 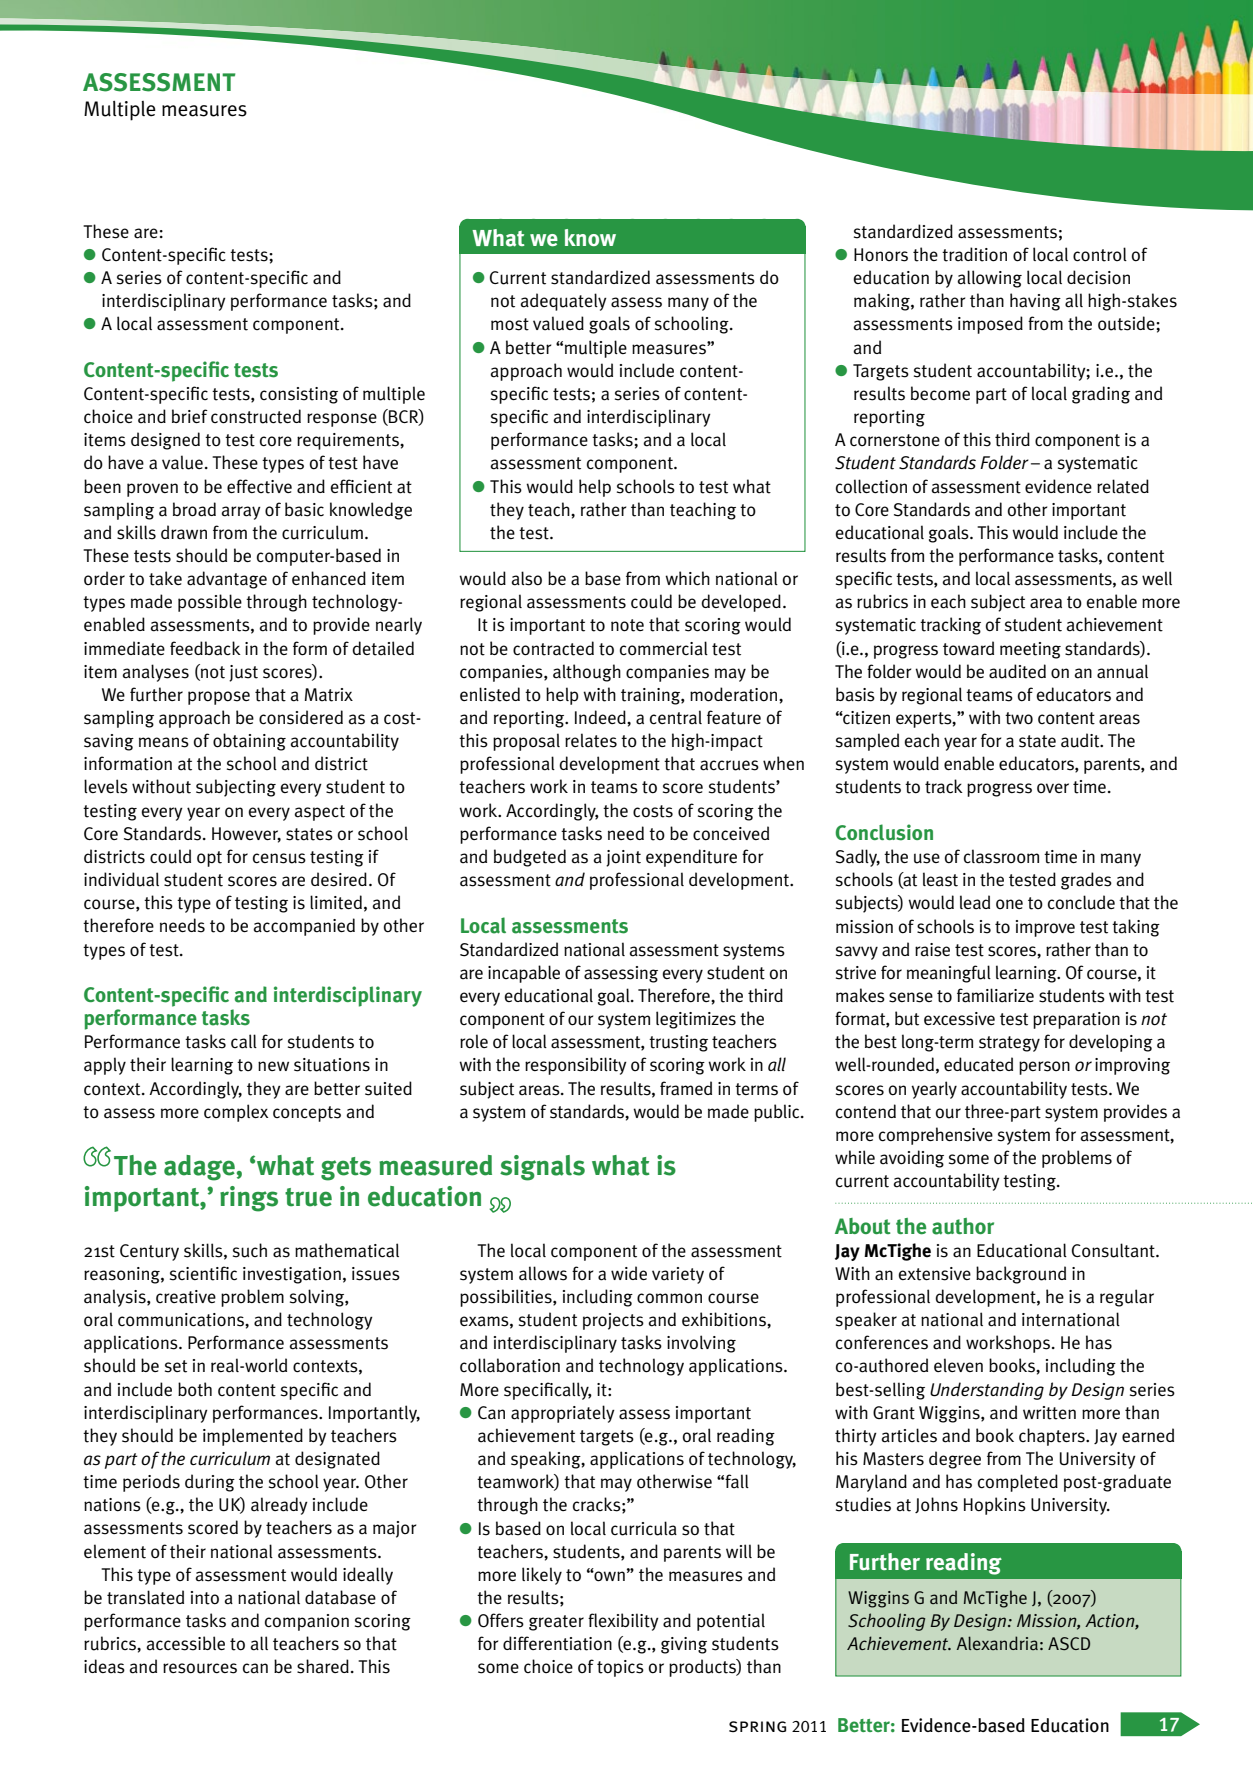 What do you see at coordinates (620, 1668) in the screenshot?
I see `topics` at bounding box center [620, 1668].
